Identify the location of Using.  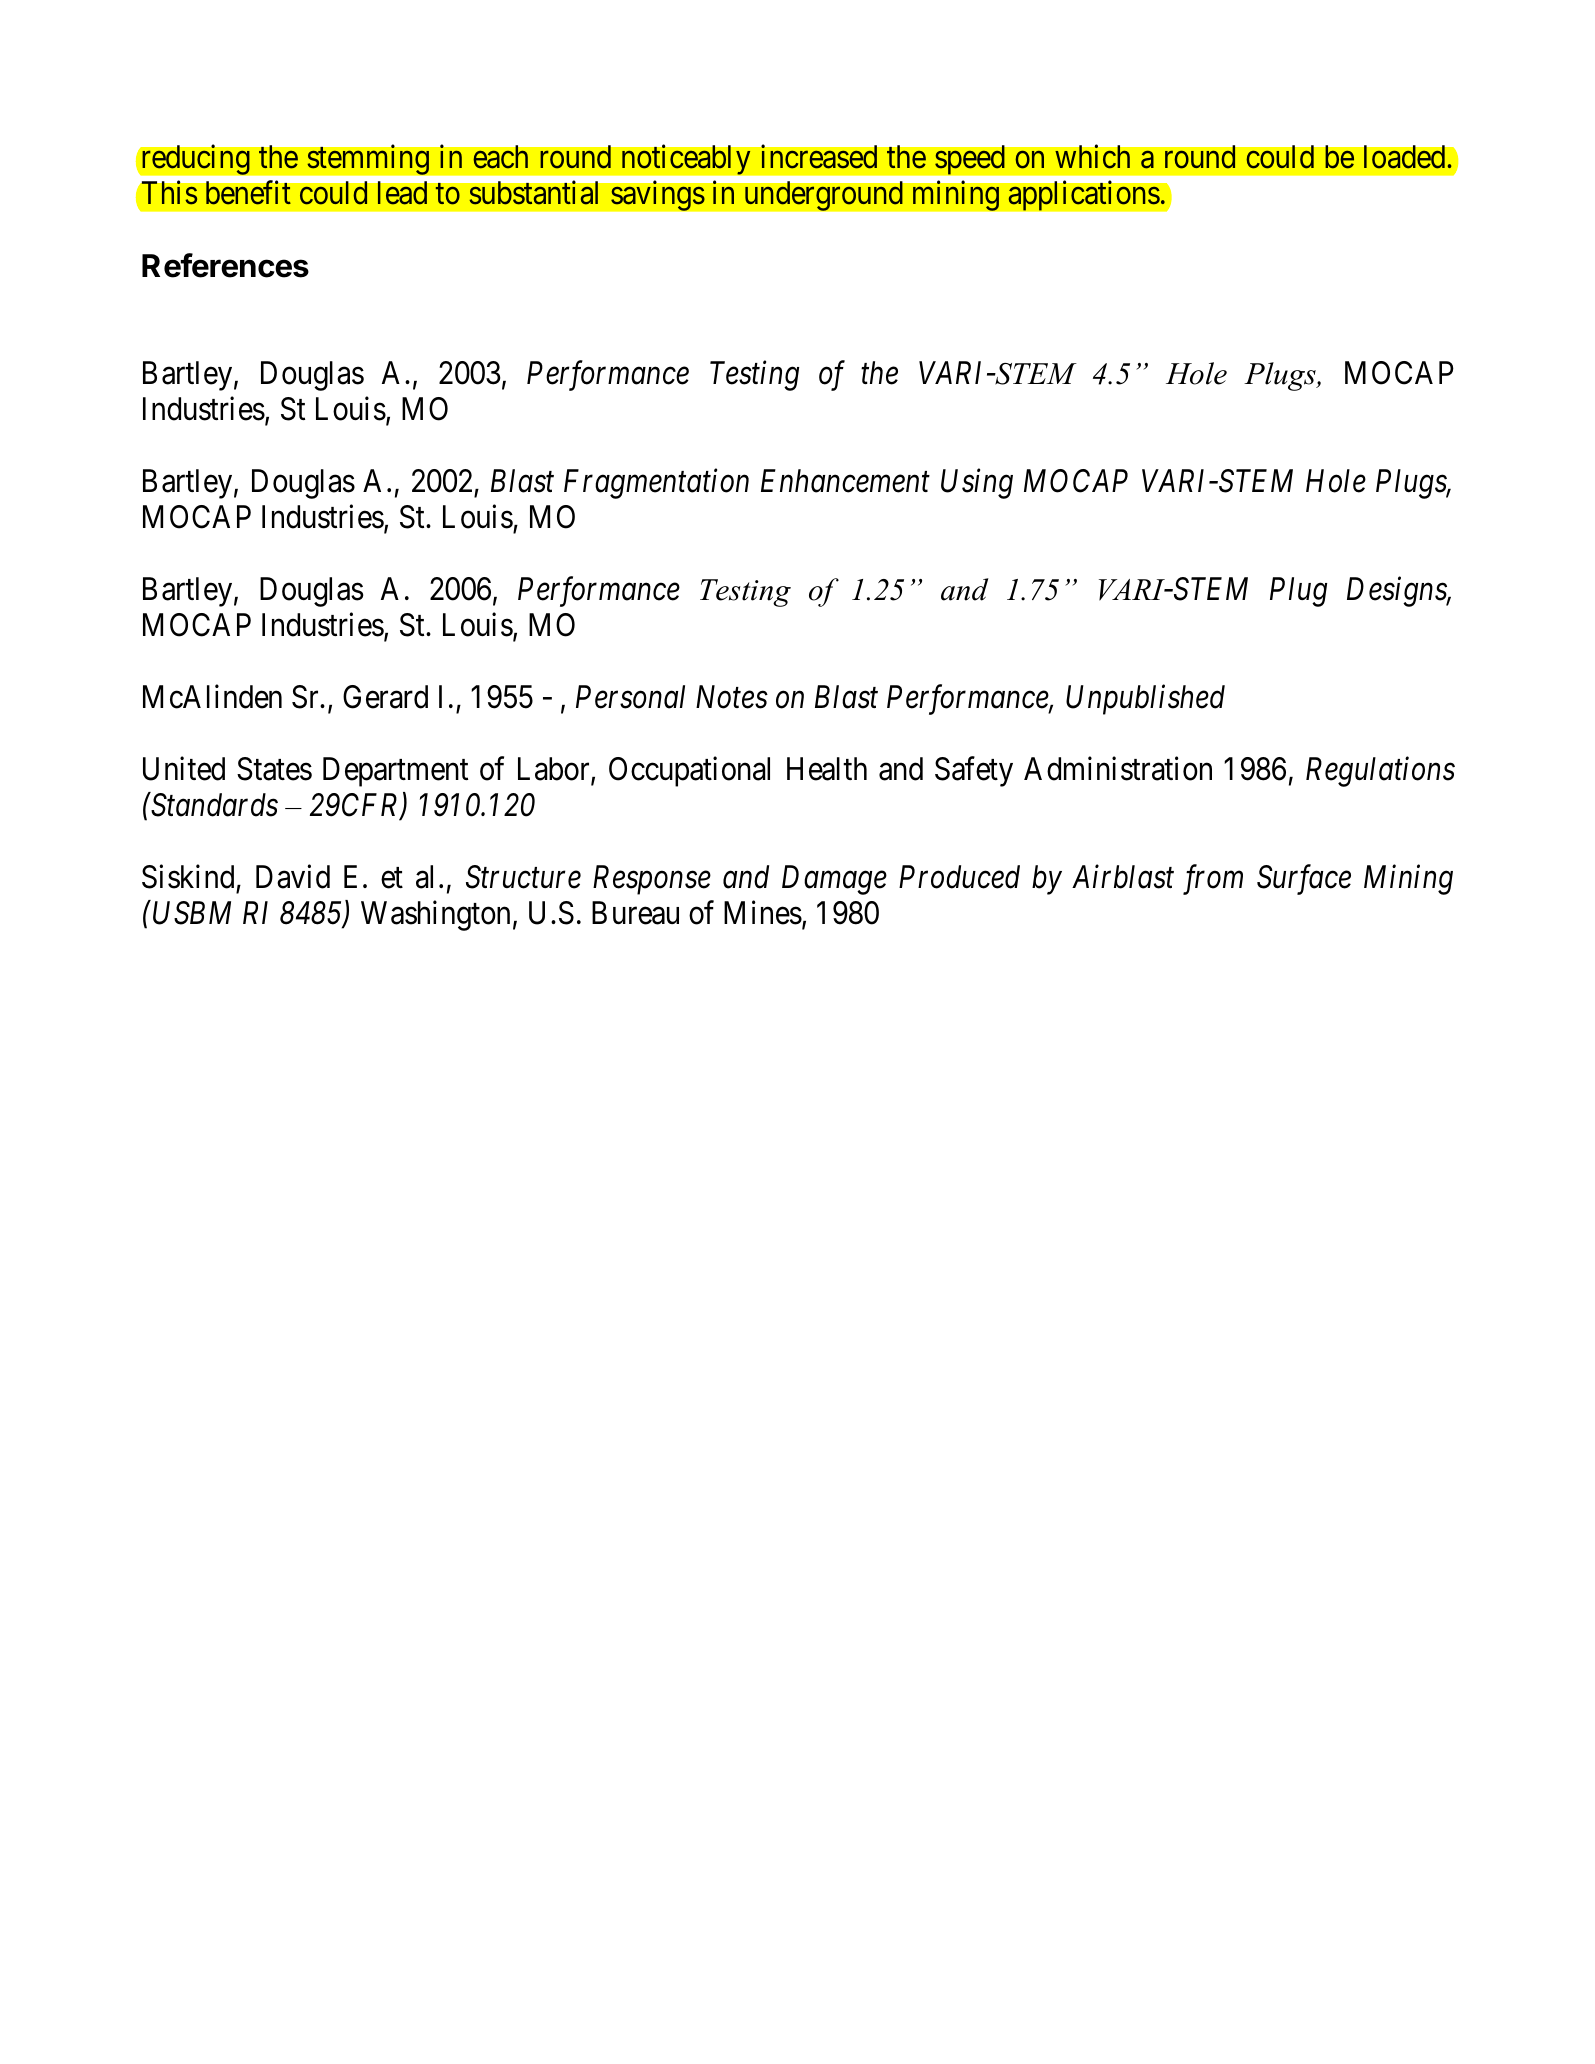
(977, 484).
